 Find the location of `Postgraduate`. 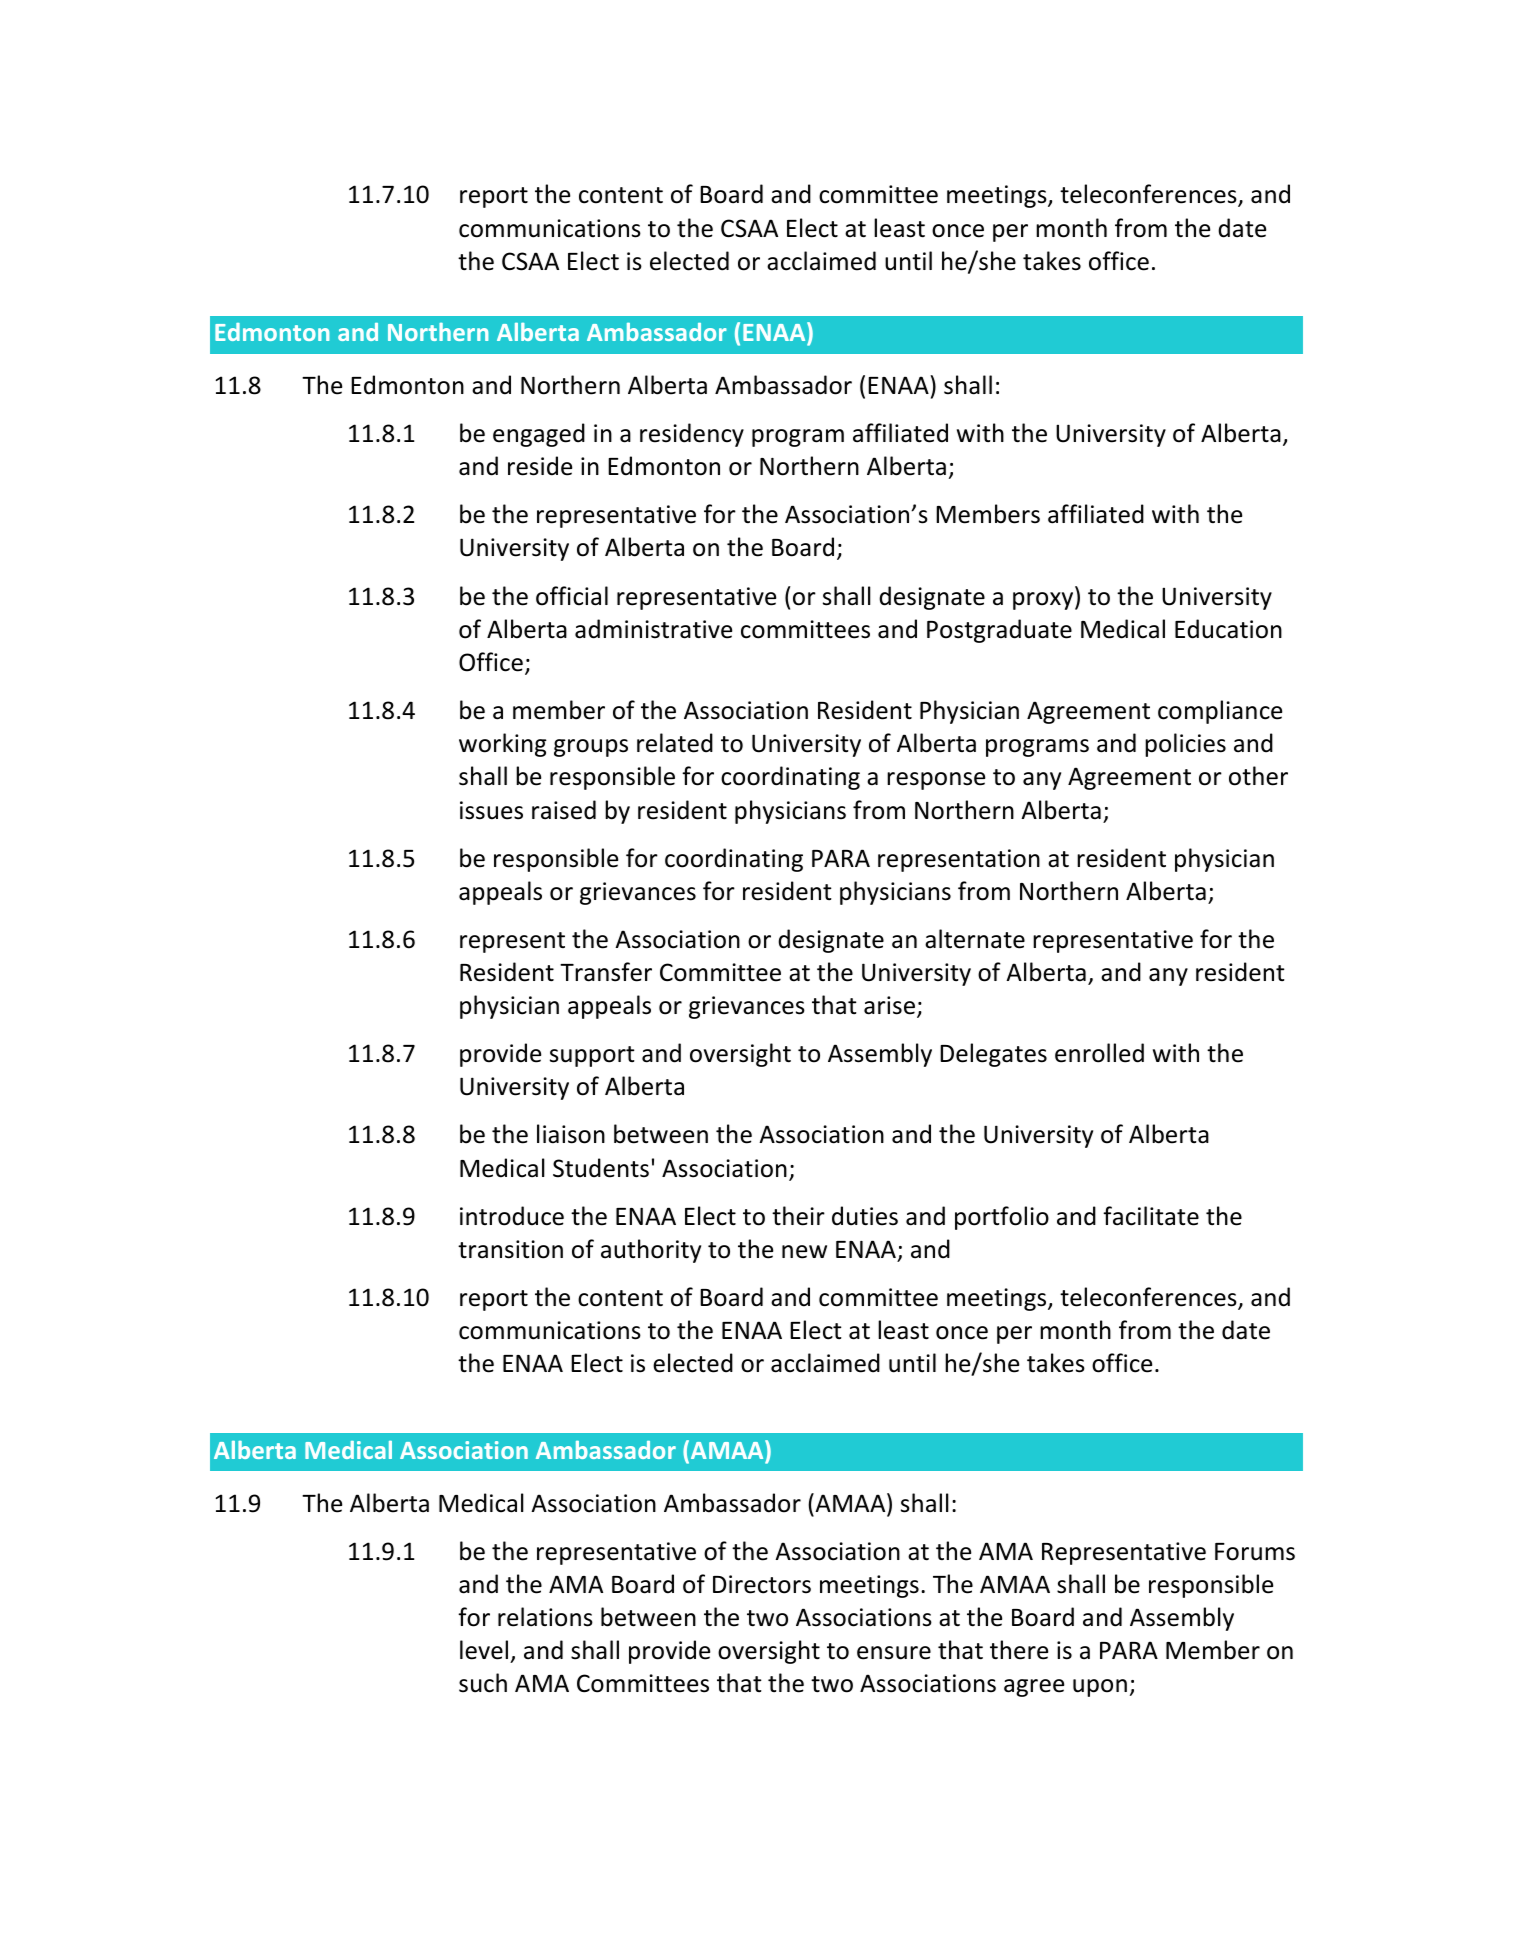

Postgraduate is located at coordinates (999, 631).
